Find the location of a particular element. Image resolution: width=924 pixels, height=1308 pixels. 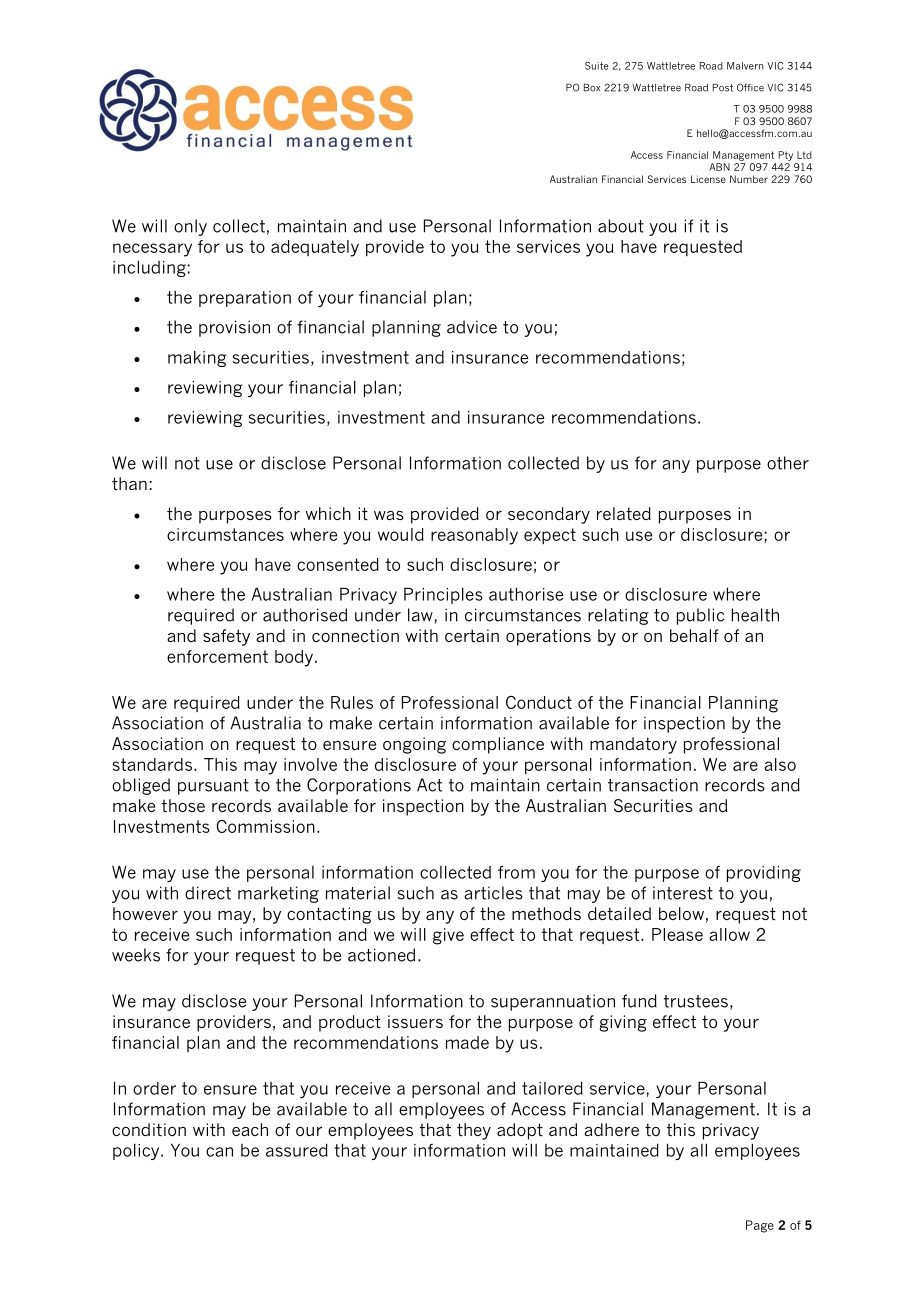

law is located at coordinates (421, 616).
